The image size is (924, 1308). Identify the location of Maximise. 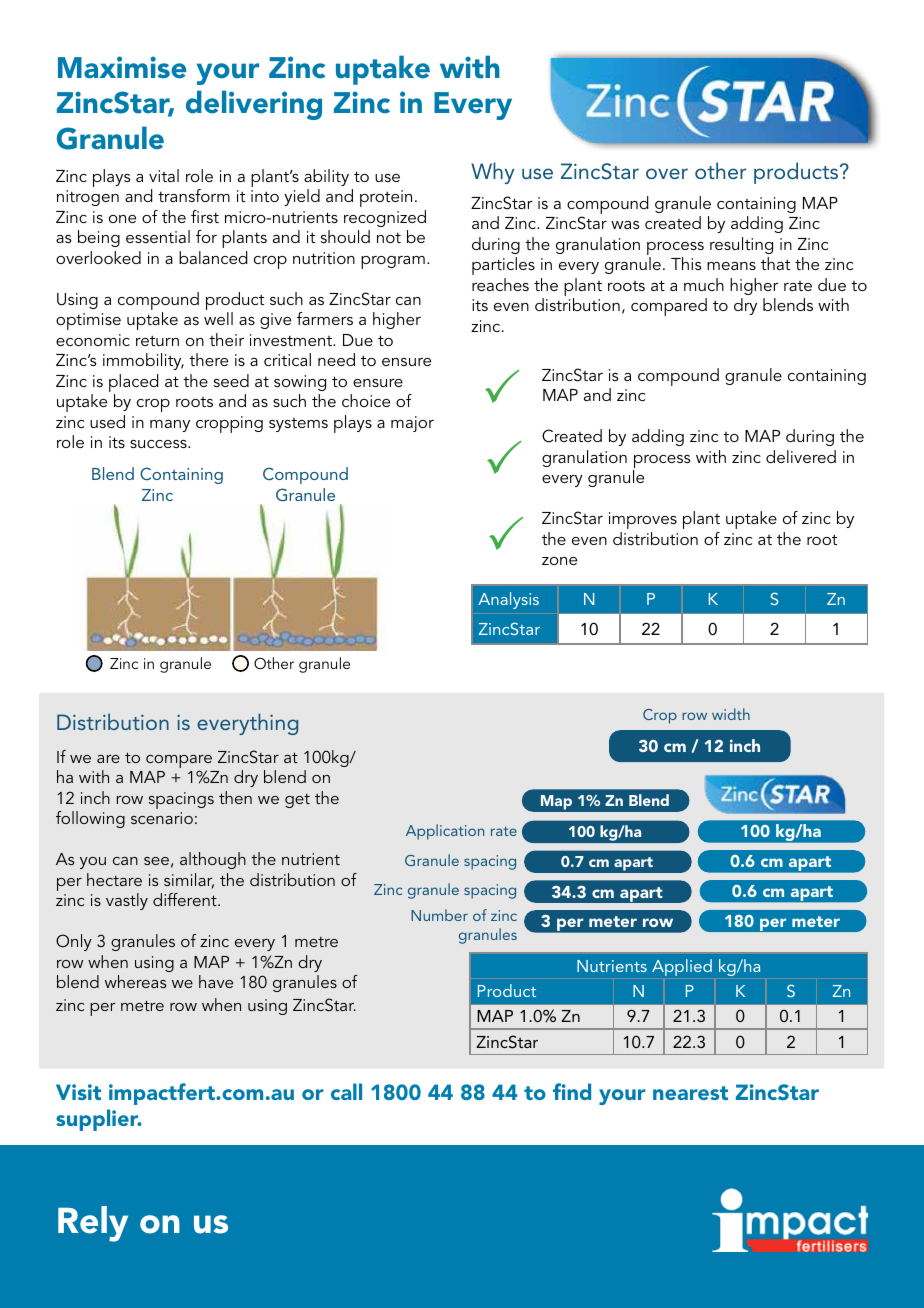
(122, 67).
